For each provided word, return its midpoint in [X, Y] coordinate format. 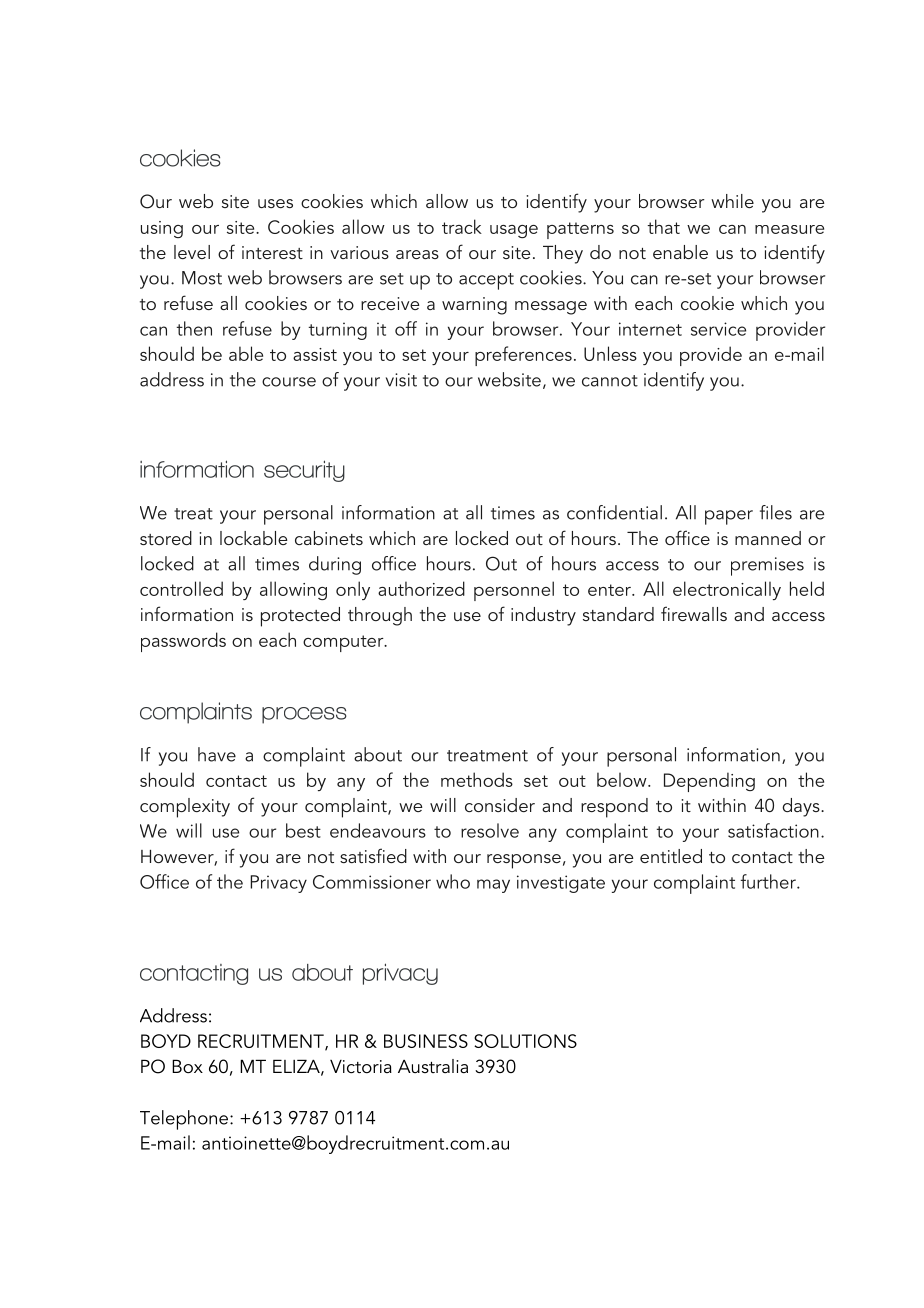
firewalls [694, 613]
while [732, 201]
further [769, 881]
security [304, 471]
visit [401, 380]
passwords [183, 642]
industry [543, 616]
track [462, 226]
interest [272, 252]
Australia [433, 1066]
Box [187, 1066]
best [303, 830]
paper [729, 517]
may [493, 886]
